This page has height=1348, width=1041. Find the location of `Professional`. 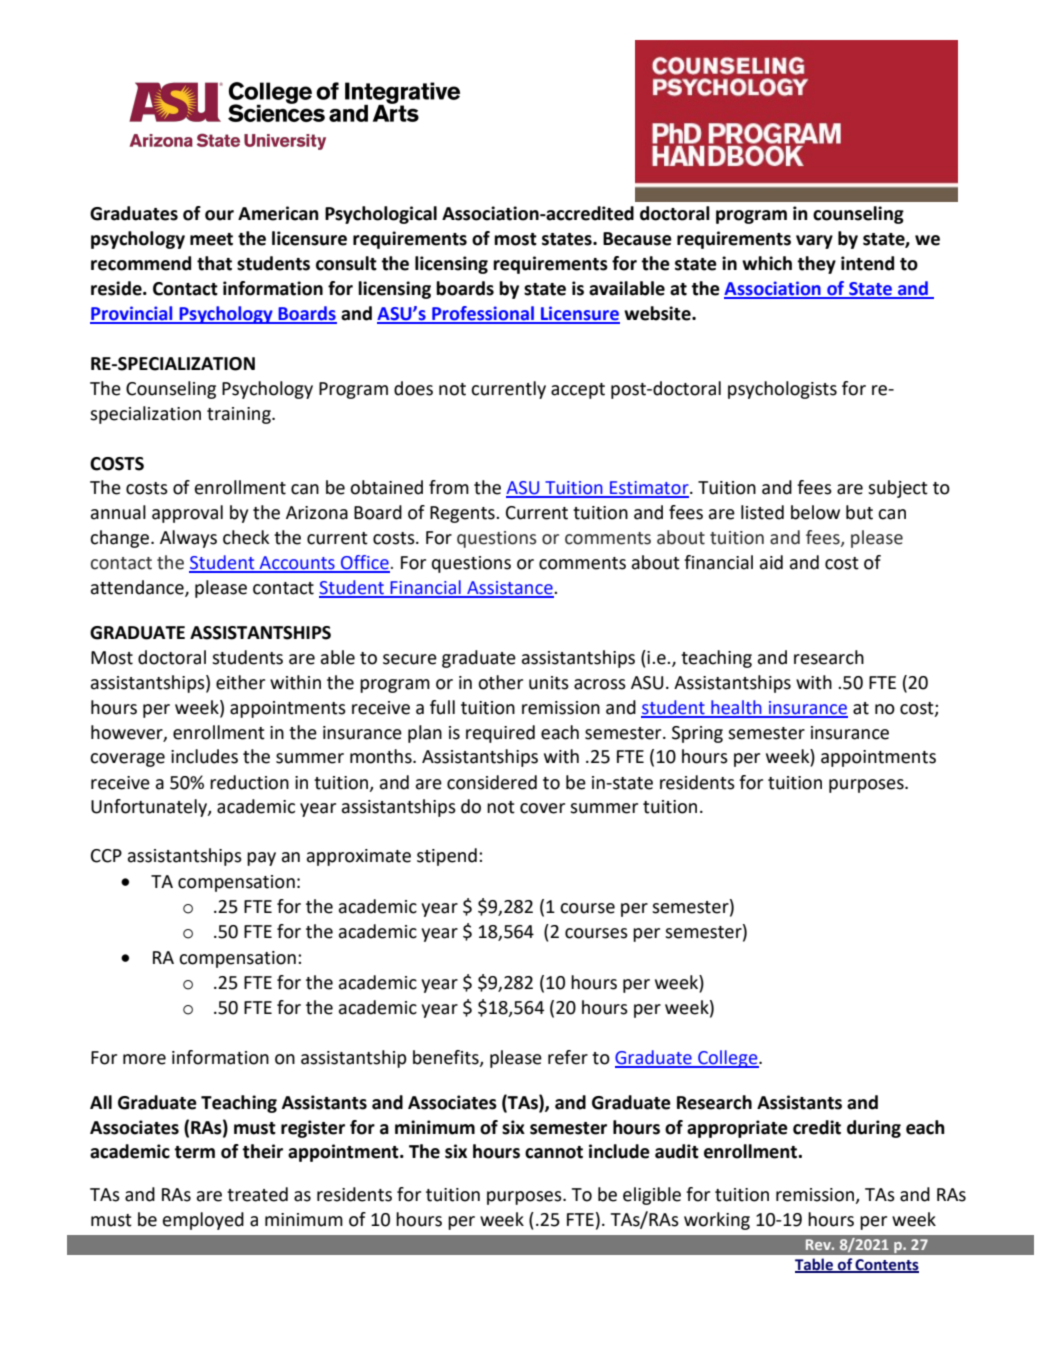

Professional is located at coordinates (483, 314).
